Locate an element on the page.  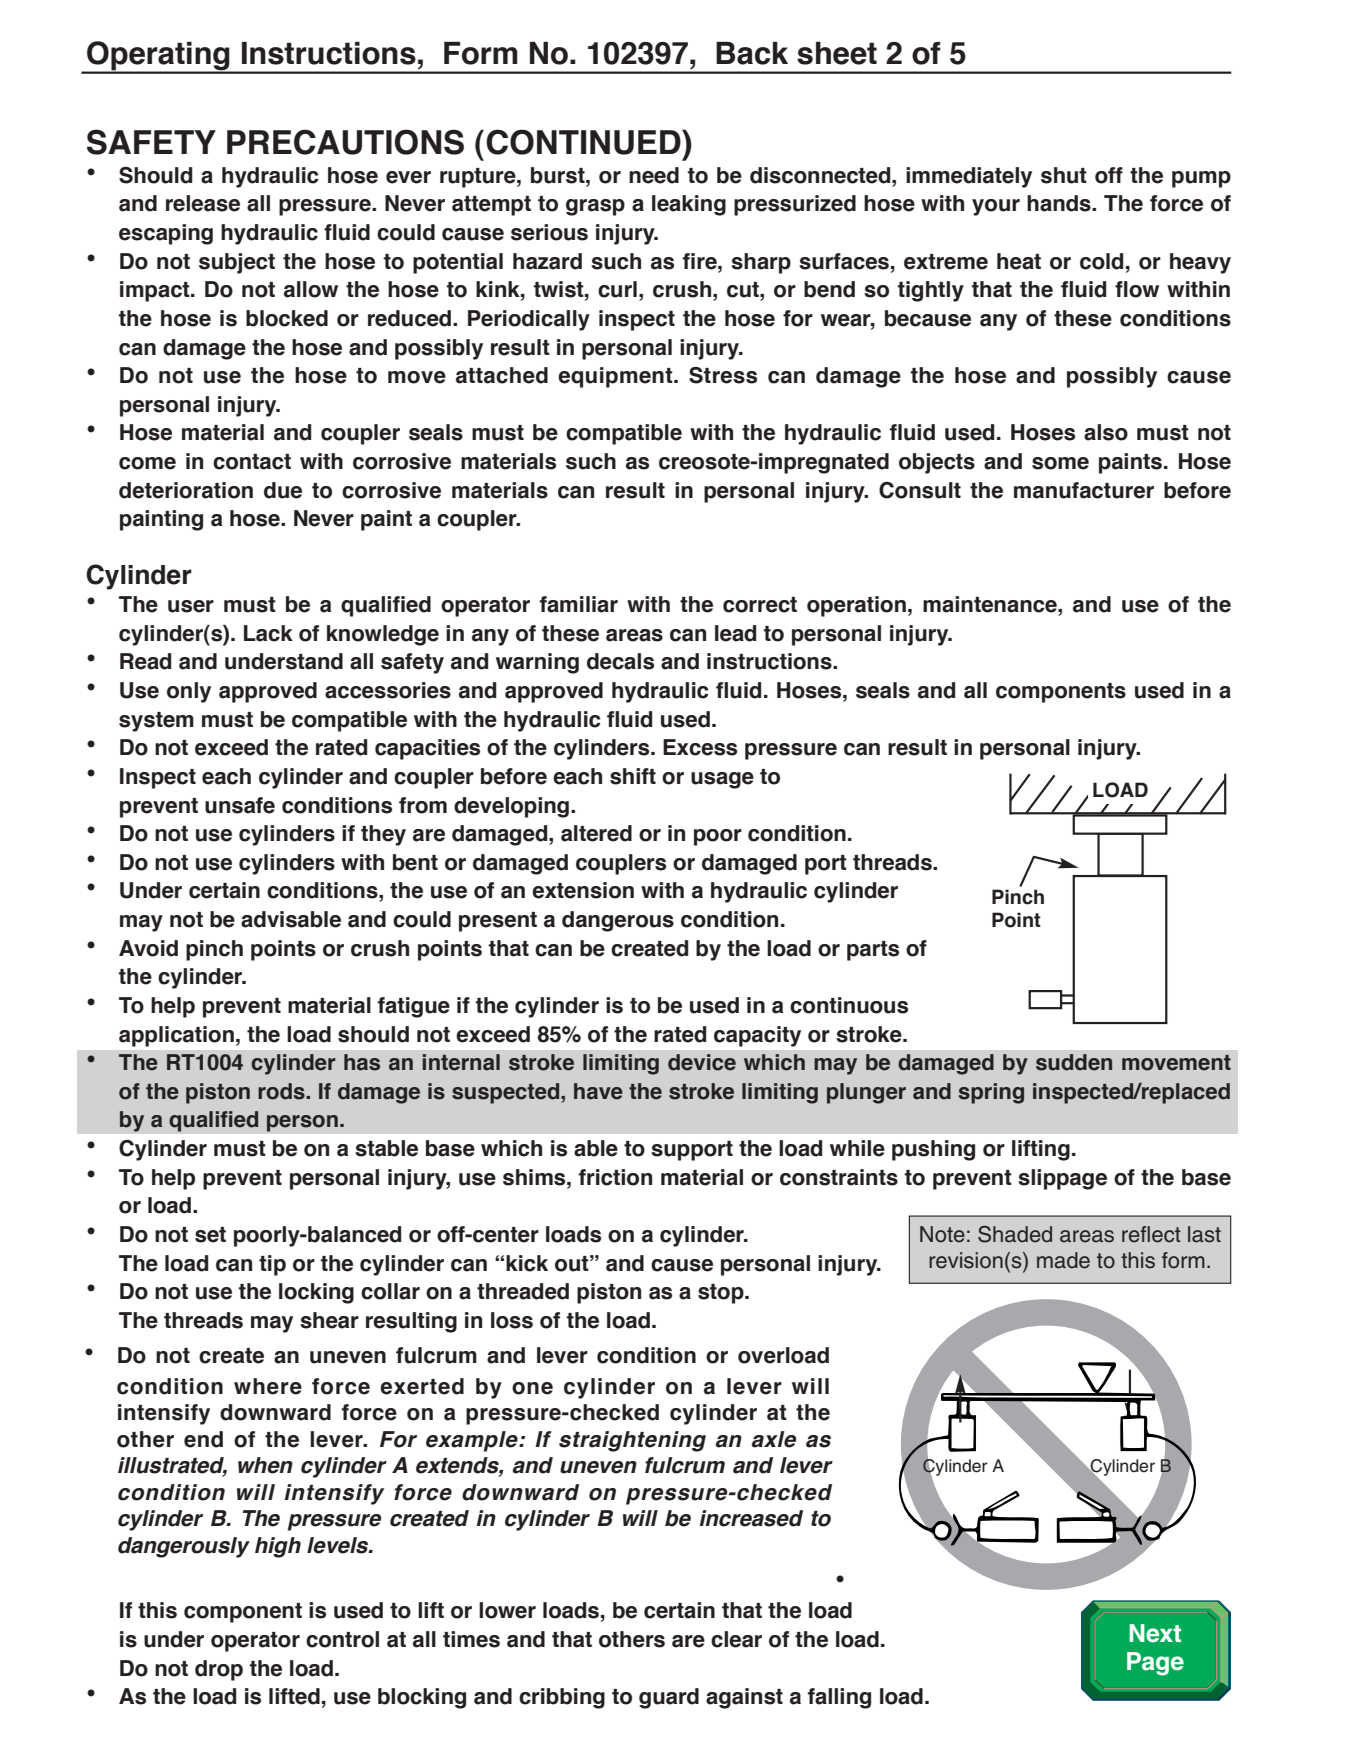
made is located at coordinates (1063, 1260).
